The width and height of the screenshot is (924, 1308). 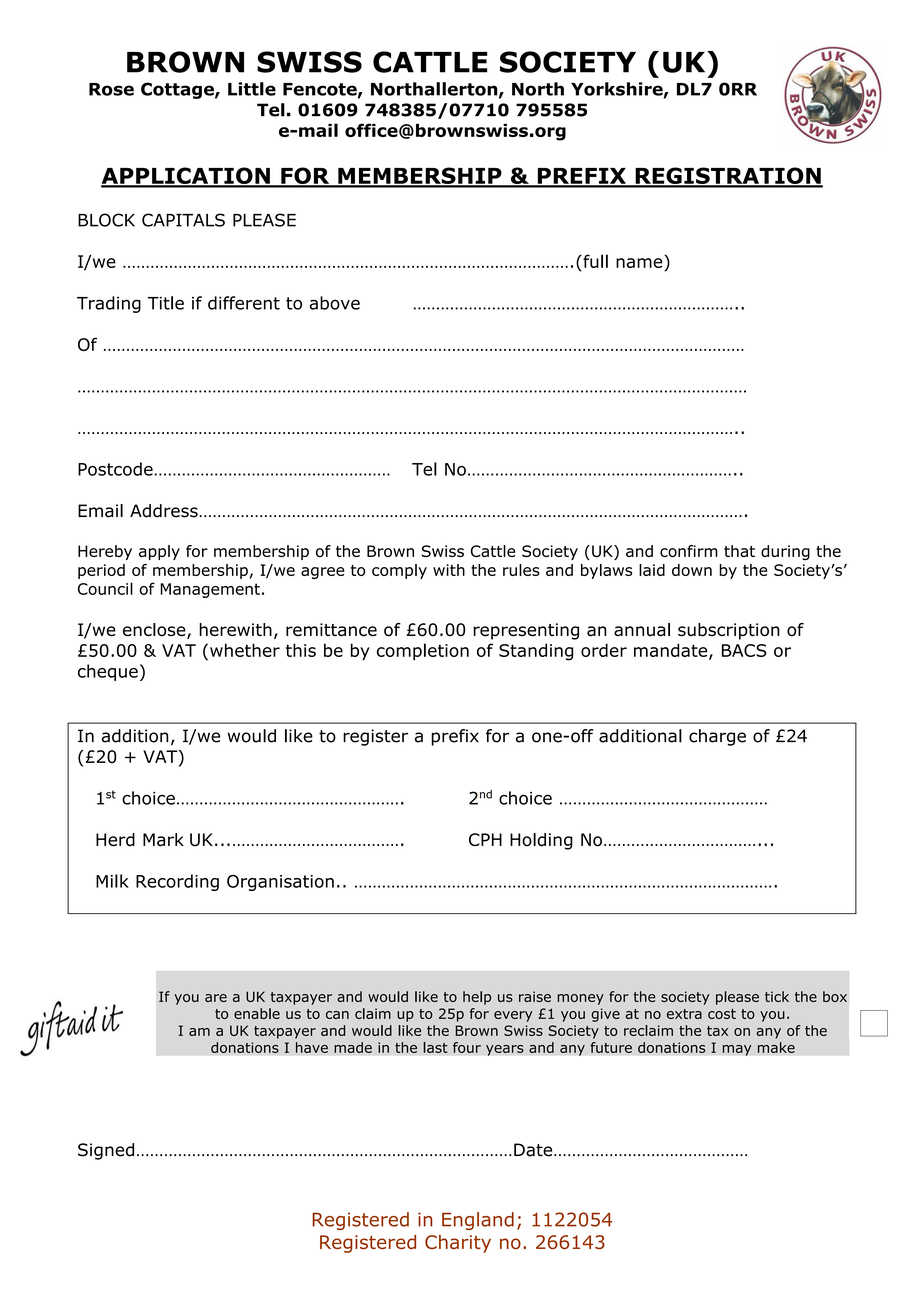 What do you see at coordinates (312, 1047) in the screenshot?
I see `have` at bounding box center [312, 1047].
